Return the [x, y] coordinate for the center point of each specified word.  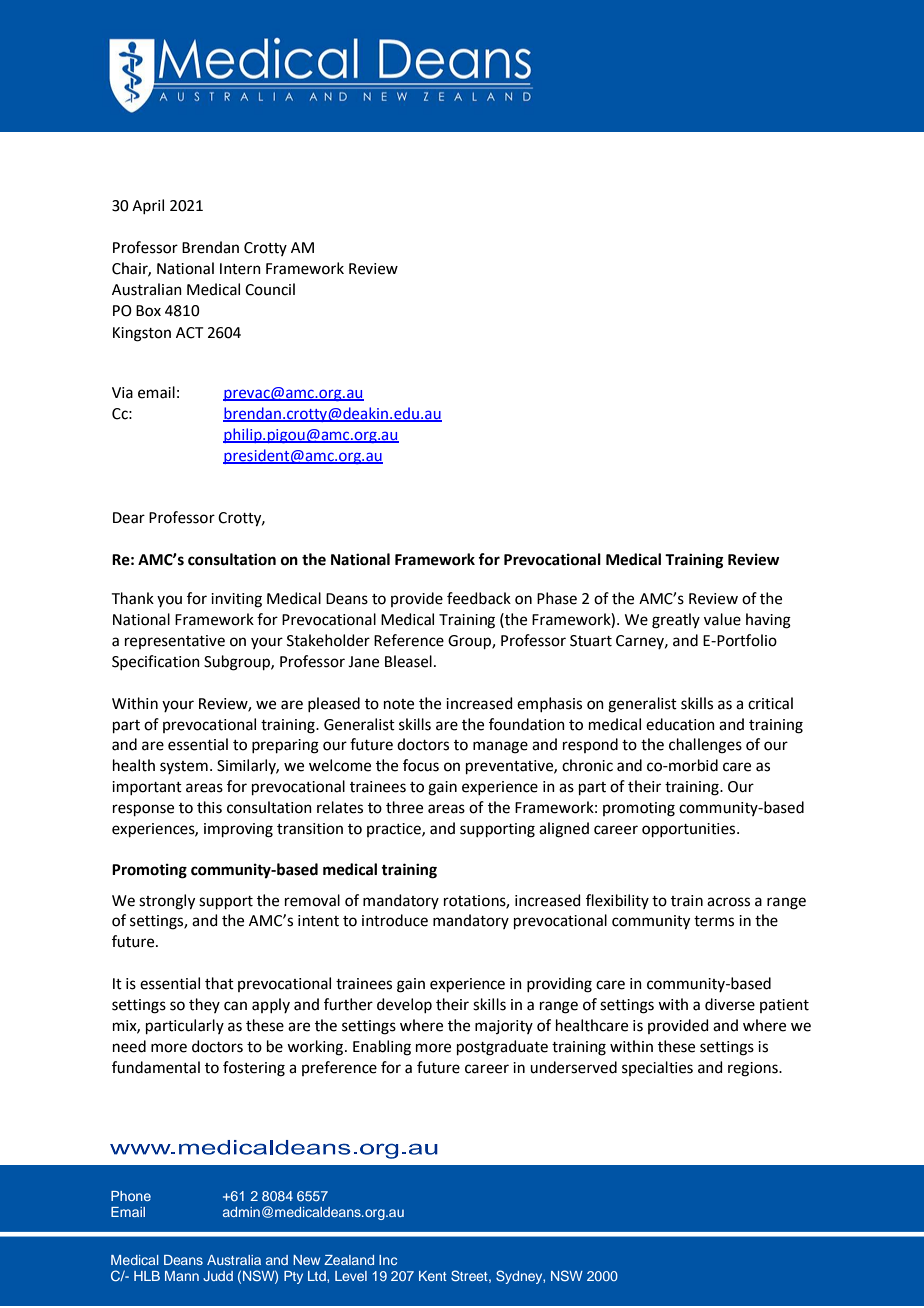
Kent [433, 1276]
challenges [705, 746]
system [184, 767]
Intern [240, 269]
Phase [557, 598]
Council [270, 289]
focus [421, 765]
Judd [218, 1276]
